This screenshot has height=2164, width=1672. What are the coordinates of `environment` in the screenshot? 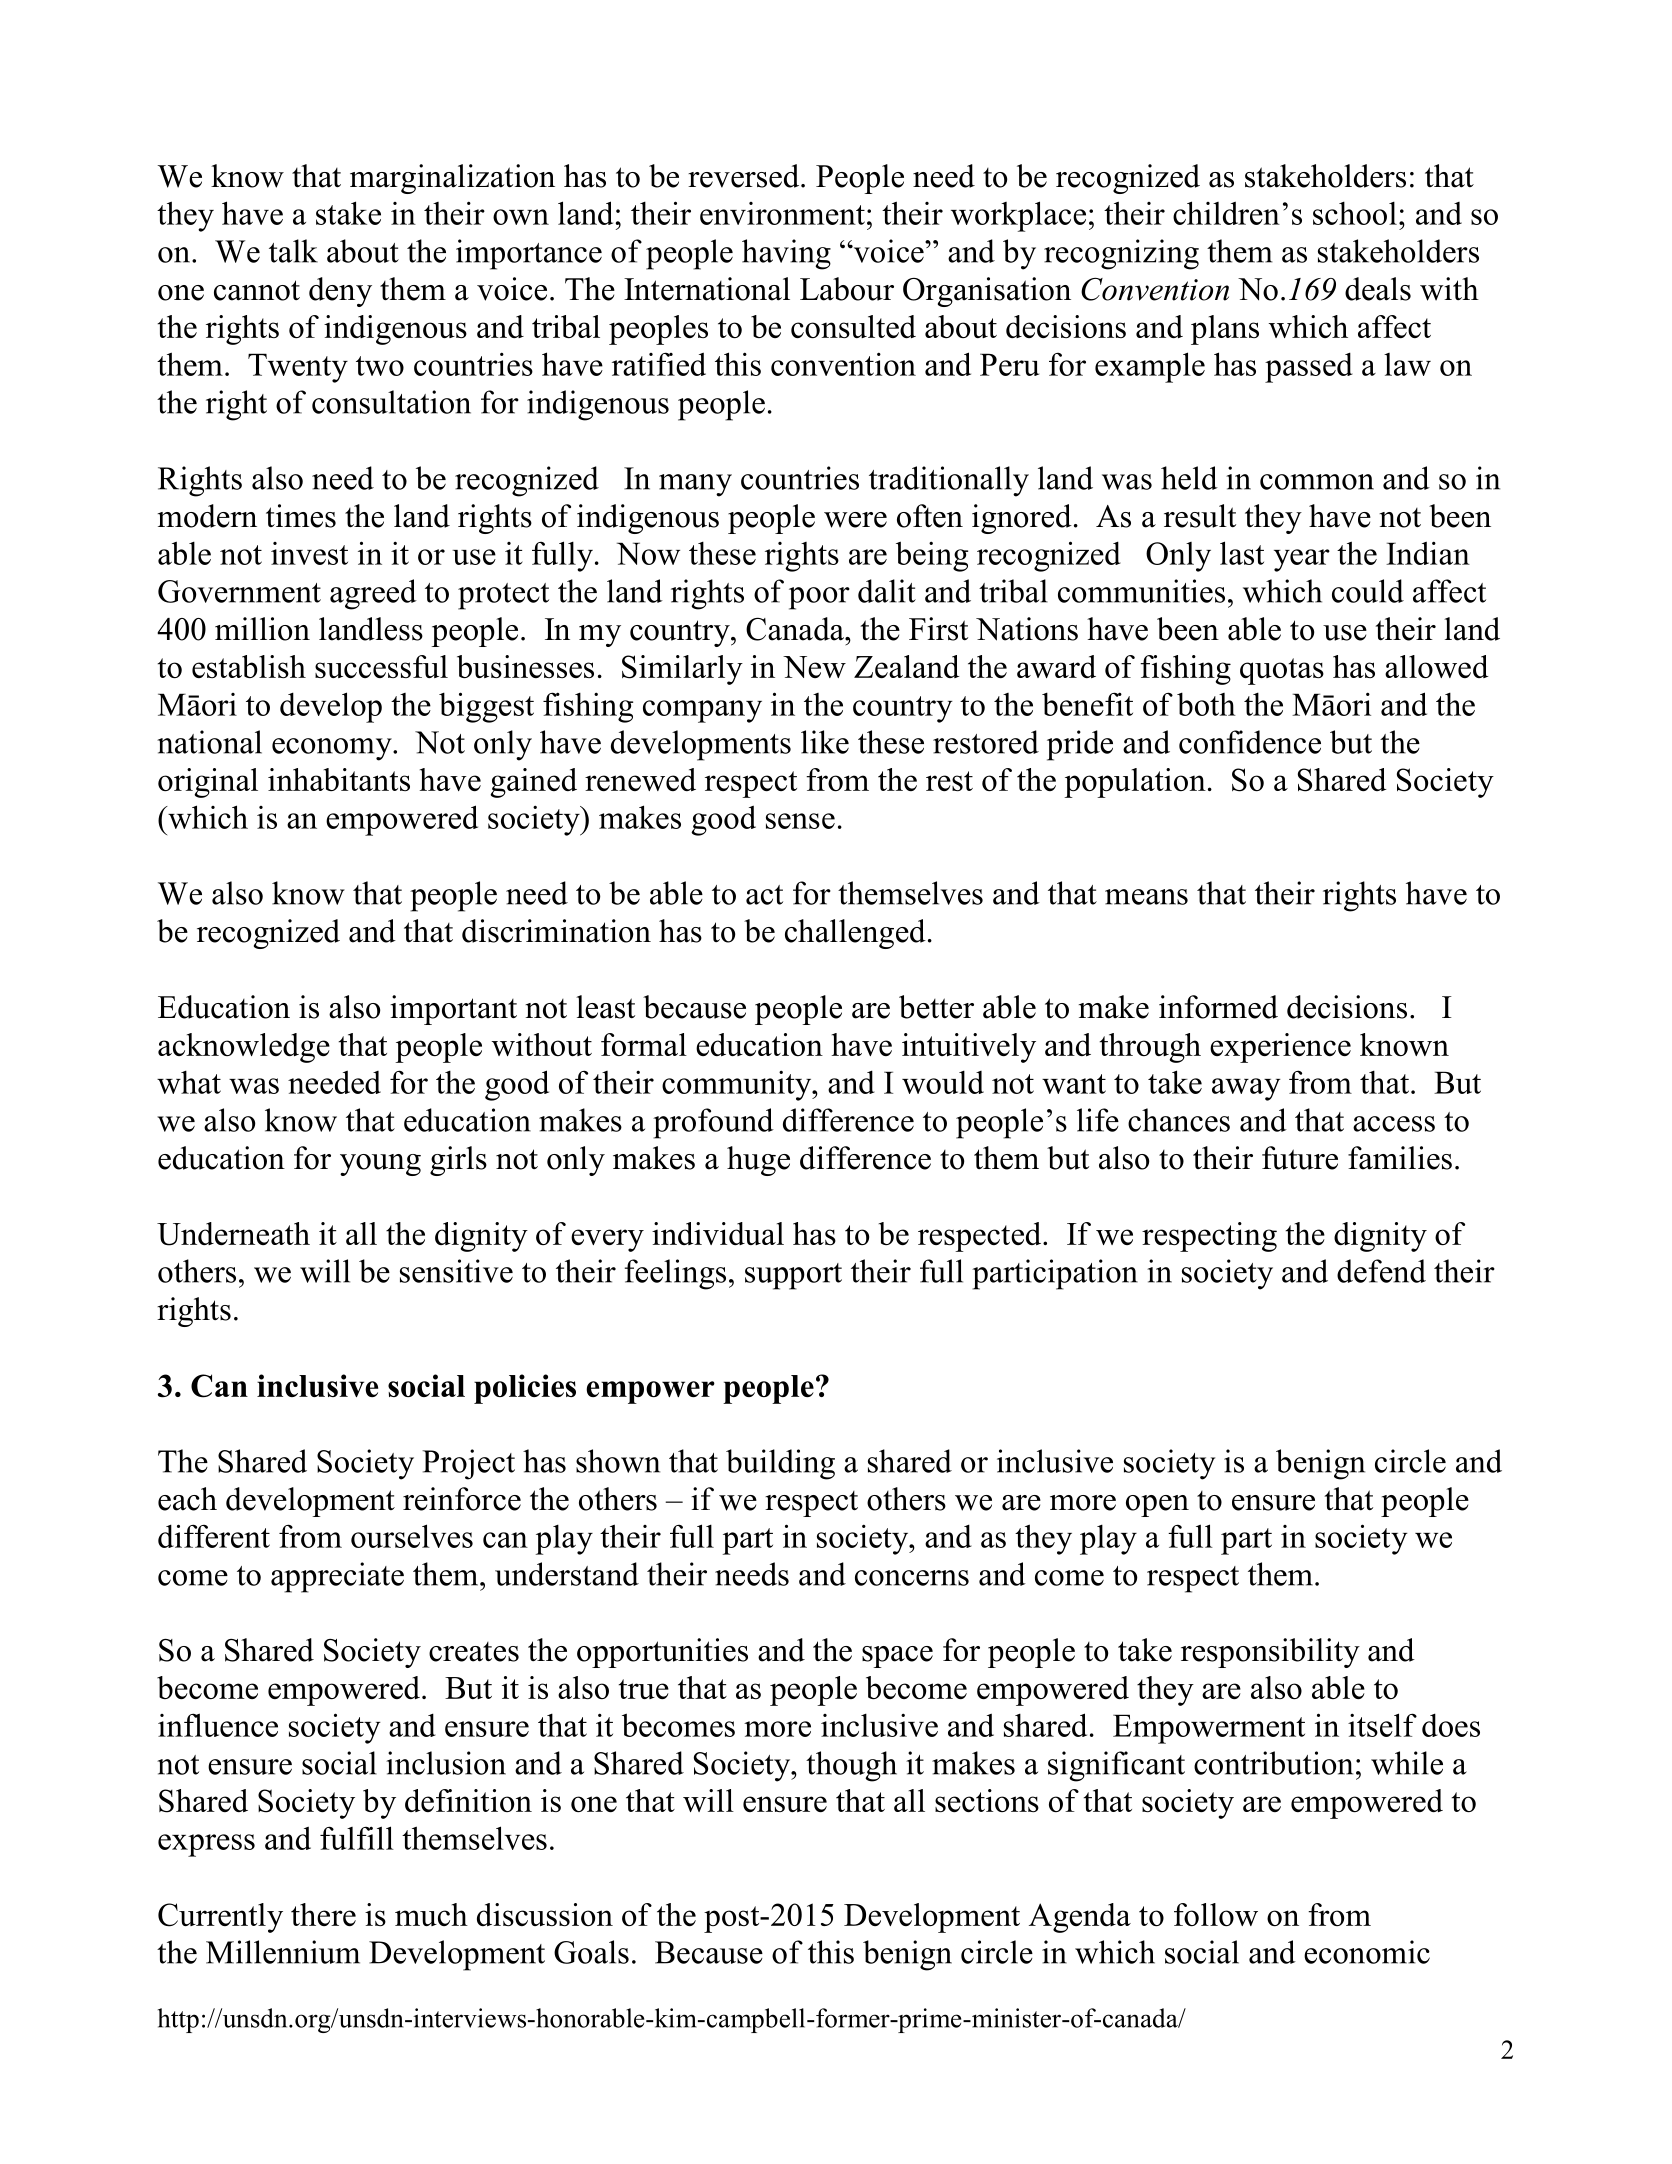 It's located at (782, 213).
